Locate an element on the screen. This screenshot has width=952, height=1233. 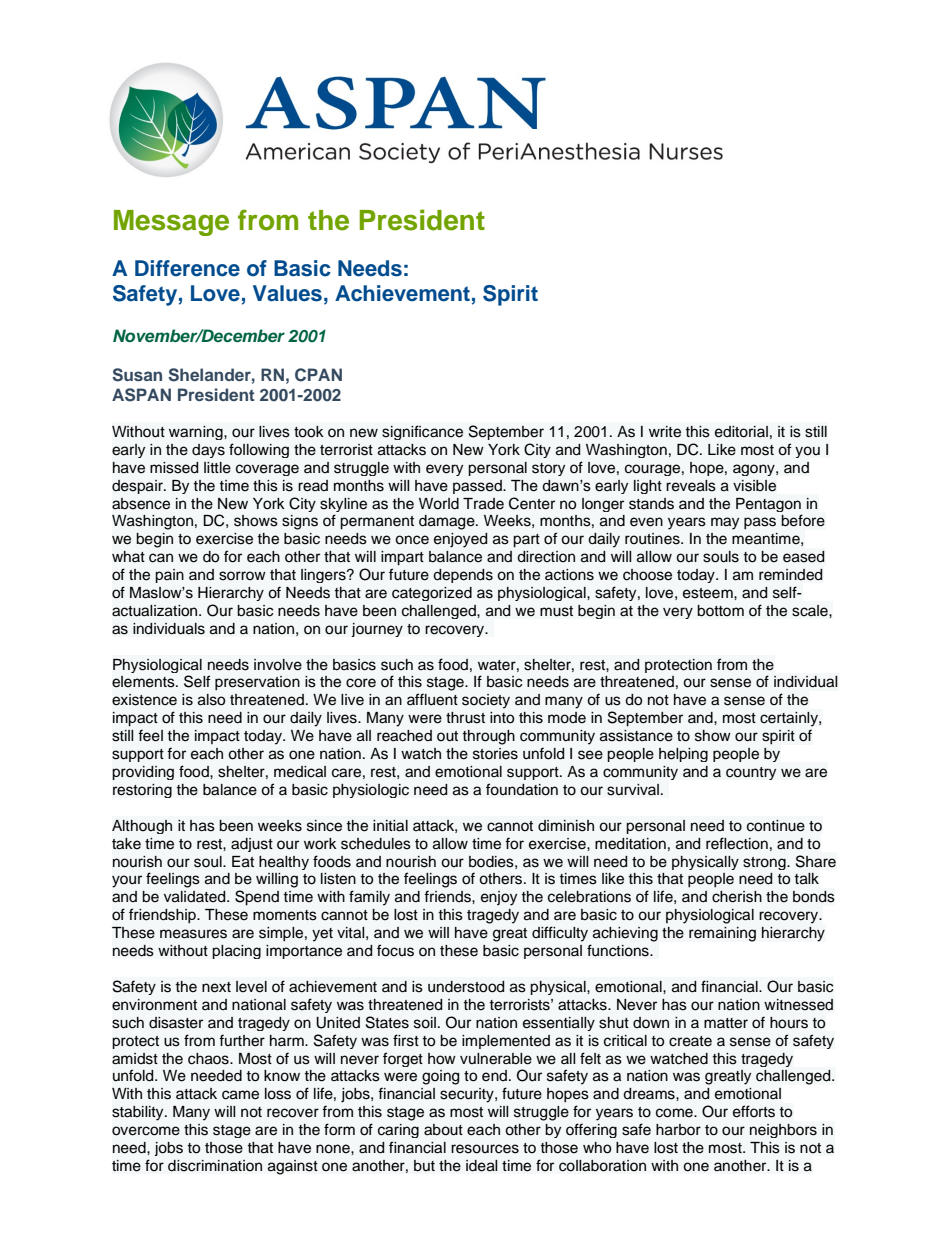
Values is located at coordinates (287, 293).
